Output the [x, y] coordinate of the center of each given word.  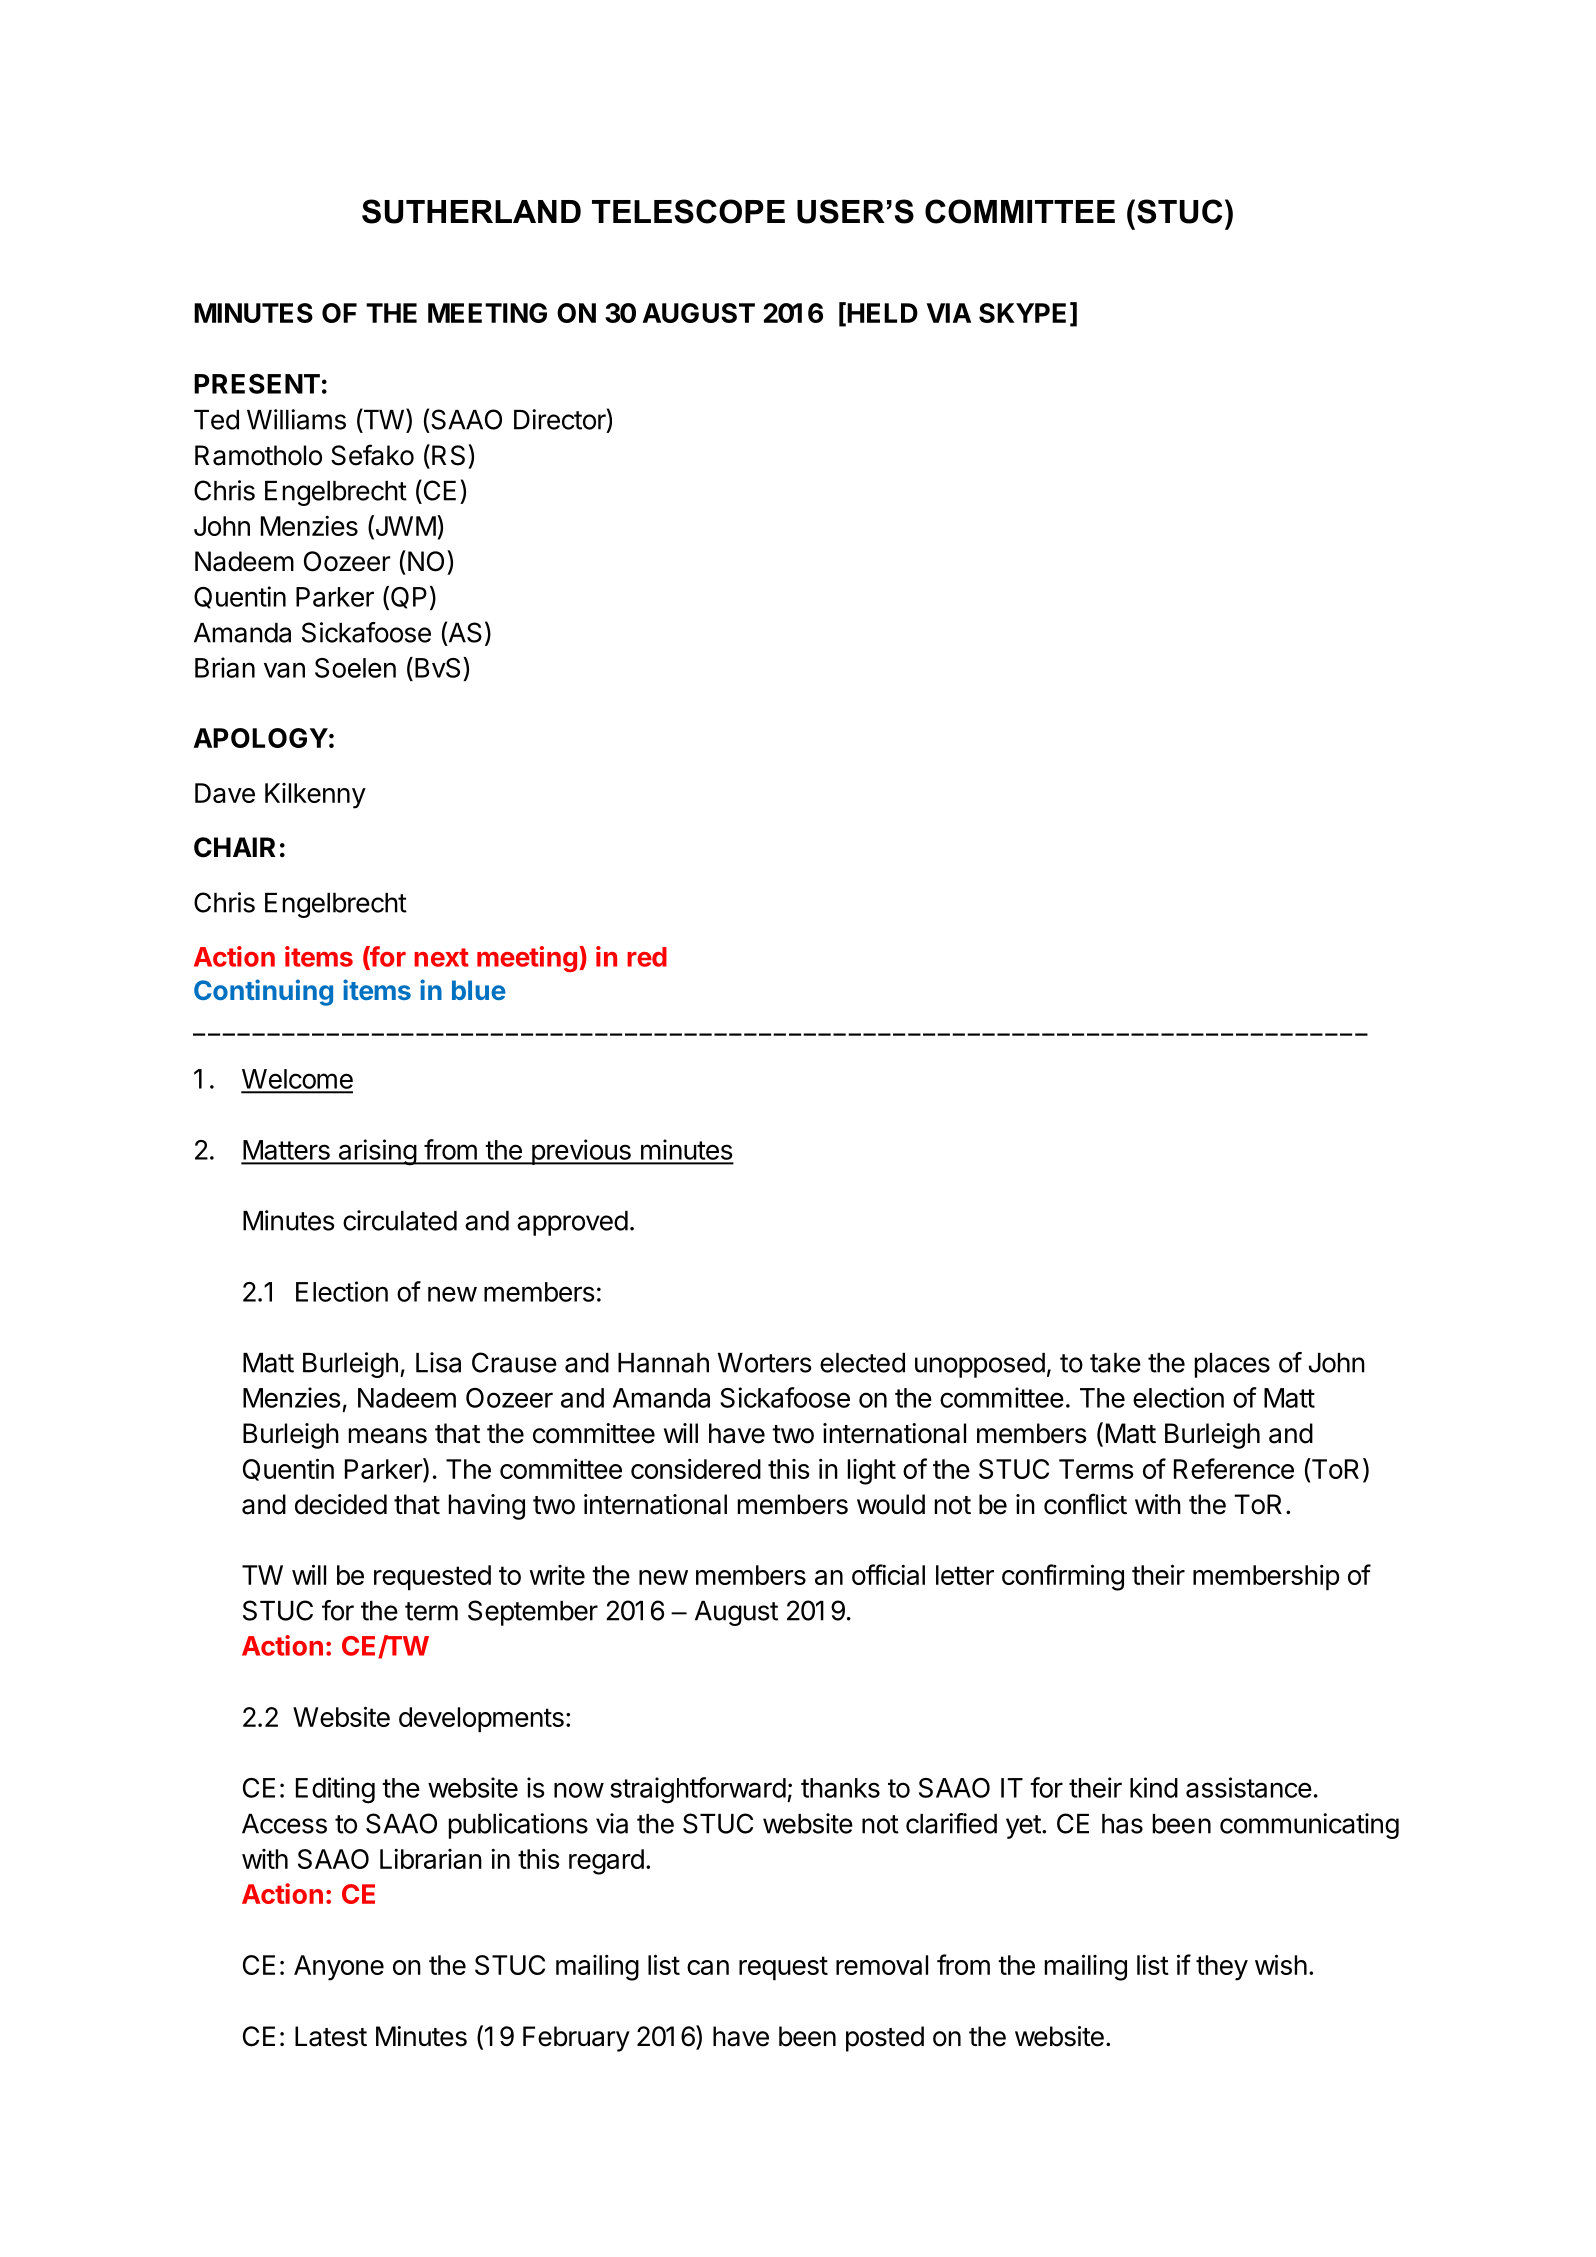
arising [377, 1152]
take [1115, 1363]
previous [581, 1152]
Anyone [339, 1968]
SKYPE [1022, 313]
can [708, 1967]
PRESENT [257, 384]
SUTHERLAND [471, 211]
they [1222, 1968]
